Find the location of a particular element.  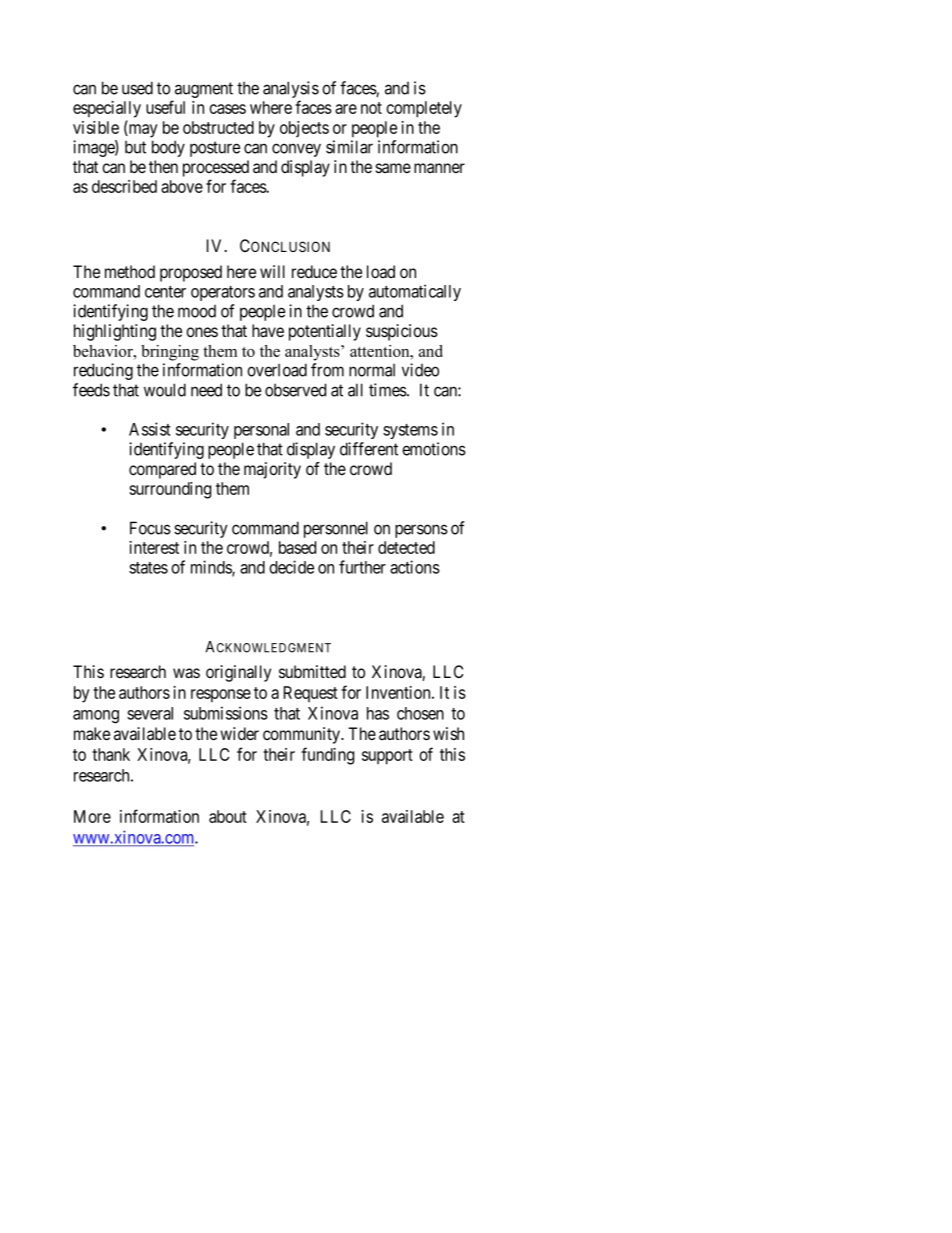

about is located at coordinates (228, 816).
